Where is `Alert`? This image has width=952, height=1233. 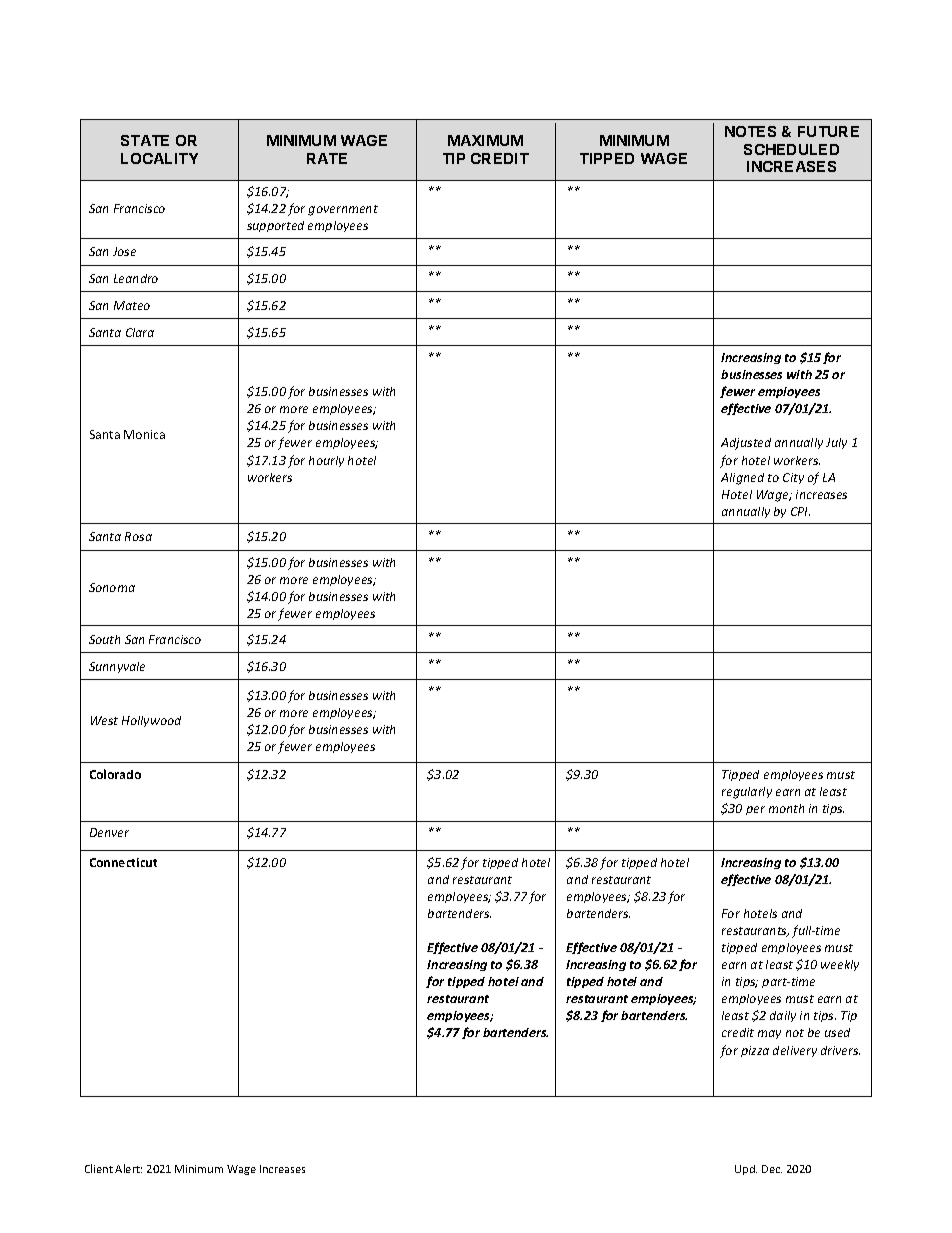
Alert is located at coordinates (128, 1168).
